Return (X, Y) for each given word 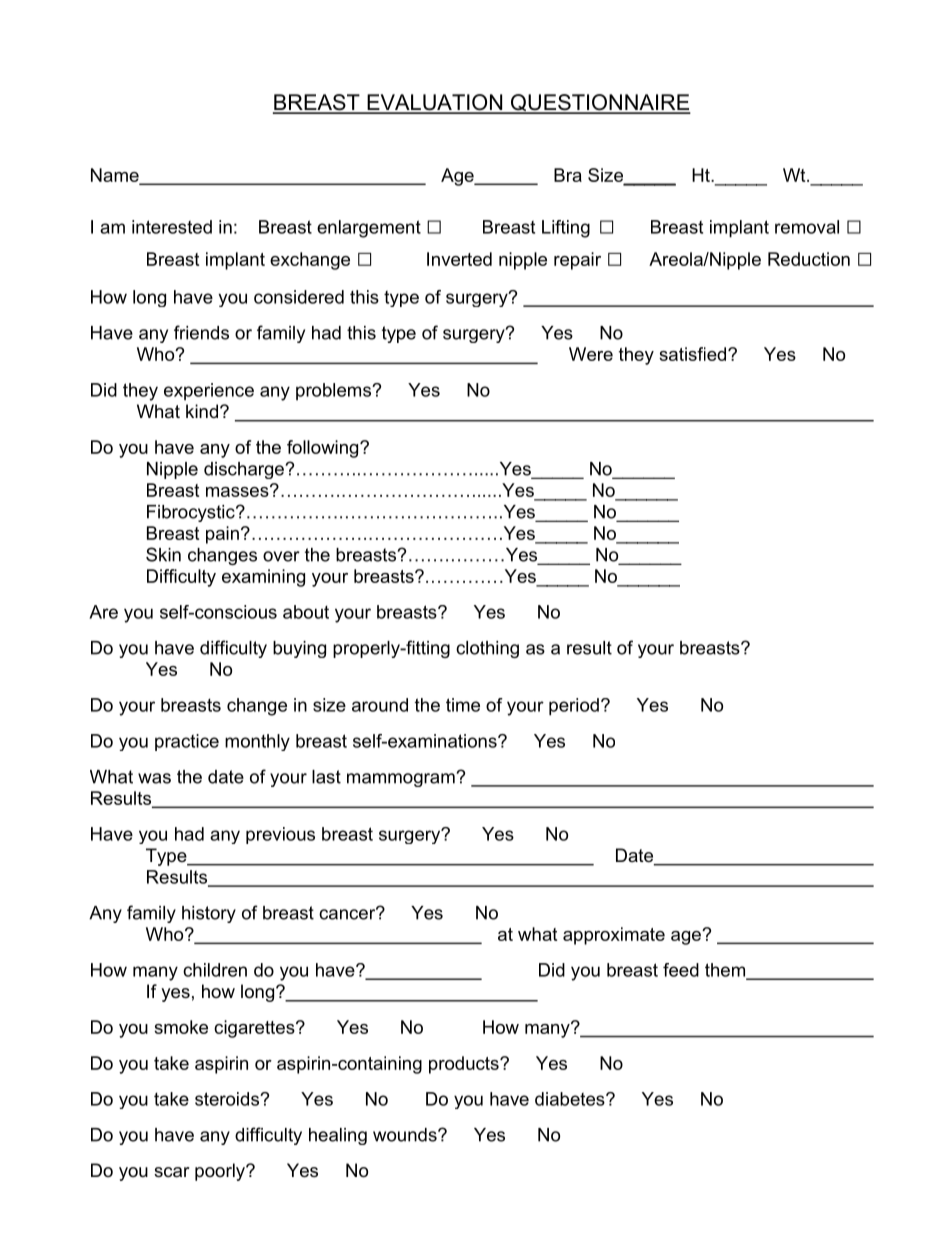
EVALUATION (435, 103)
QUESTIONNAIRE (599, 104)
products (465, 1065)
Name (116, 176)
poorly (221, 1172)
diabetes (571, 1099)
